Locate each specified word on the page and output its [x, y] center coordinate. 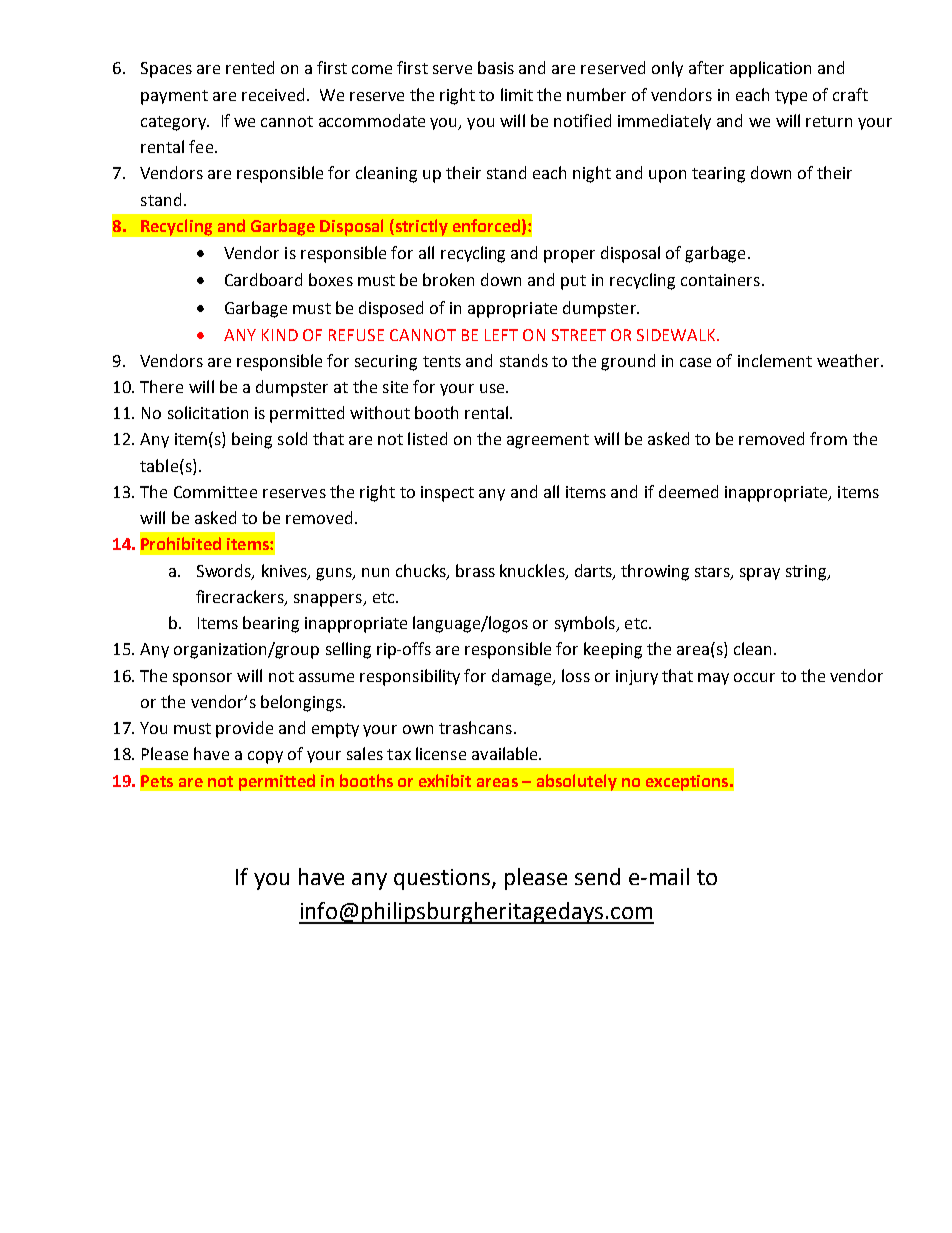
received [273, 94]
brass [475, 570]
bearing [271, 624]
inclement [775, 360]
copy [265, 757]
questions [443, 879]
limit [517, 94]
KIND [280, 335]
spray [760, 574]
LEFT [501, 335]
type [791, 97]
